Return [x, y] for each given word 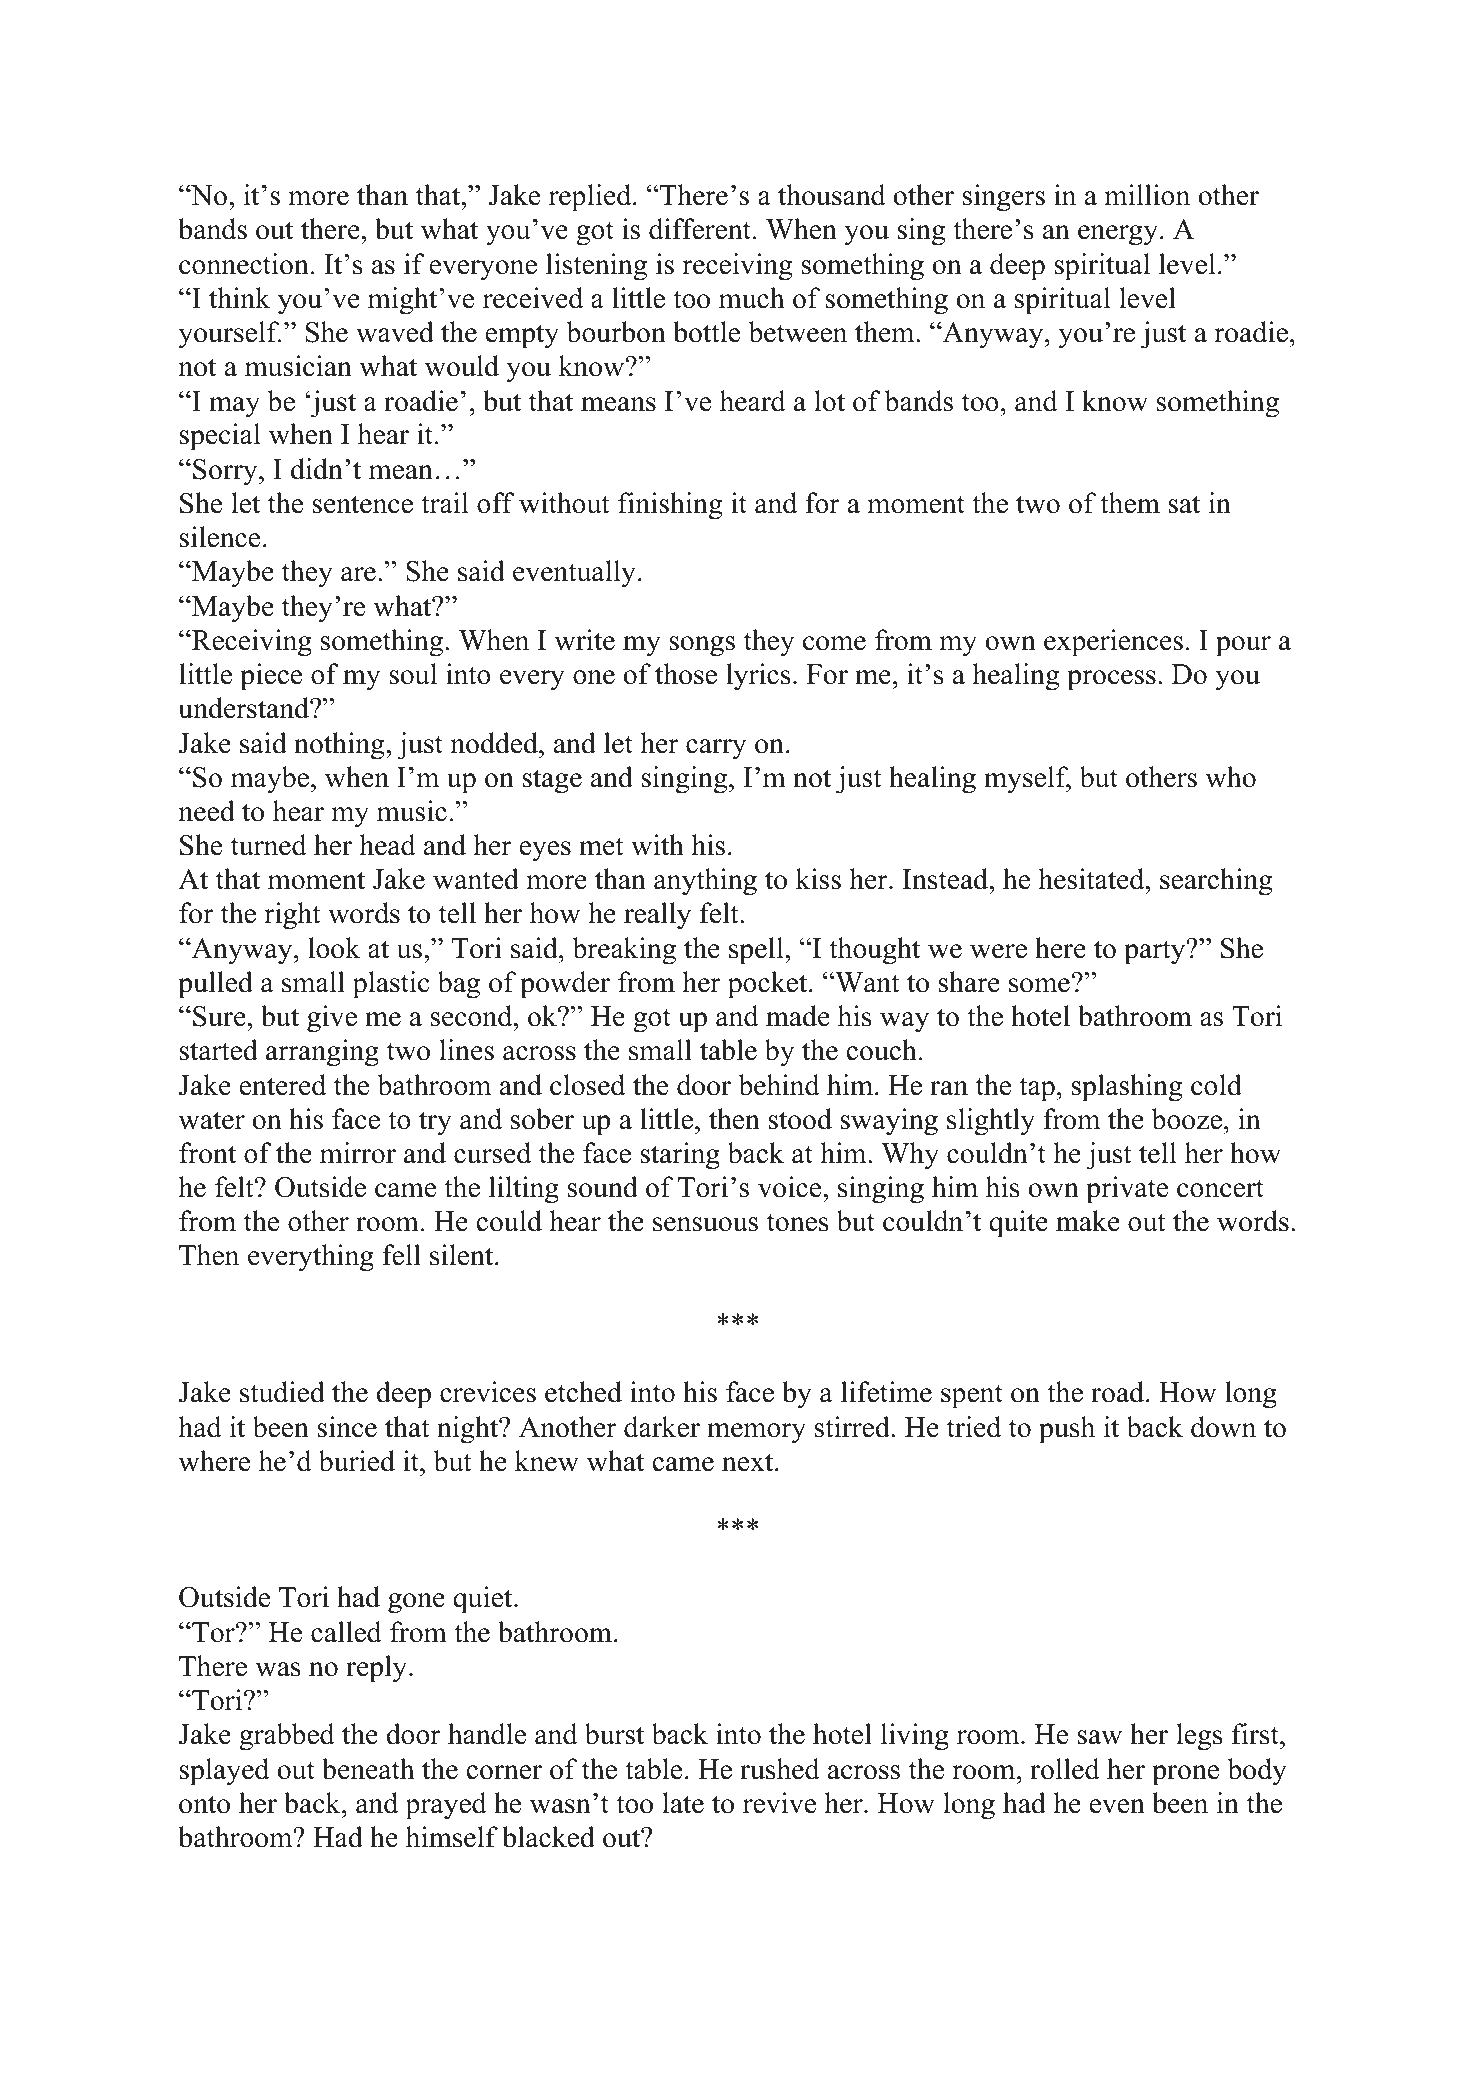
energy [1119, 235]
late [683, 1803]
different [700, 229]
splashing [1127, 1088]
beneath [368, 1769]
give [332, 1019]
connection [244, 264]
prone [1185, 1775]
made [798, 1016]
